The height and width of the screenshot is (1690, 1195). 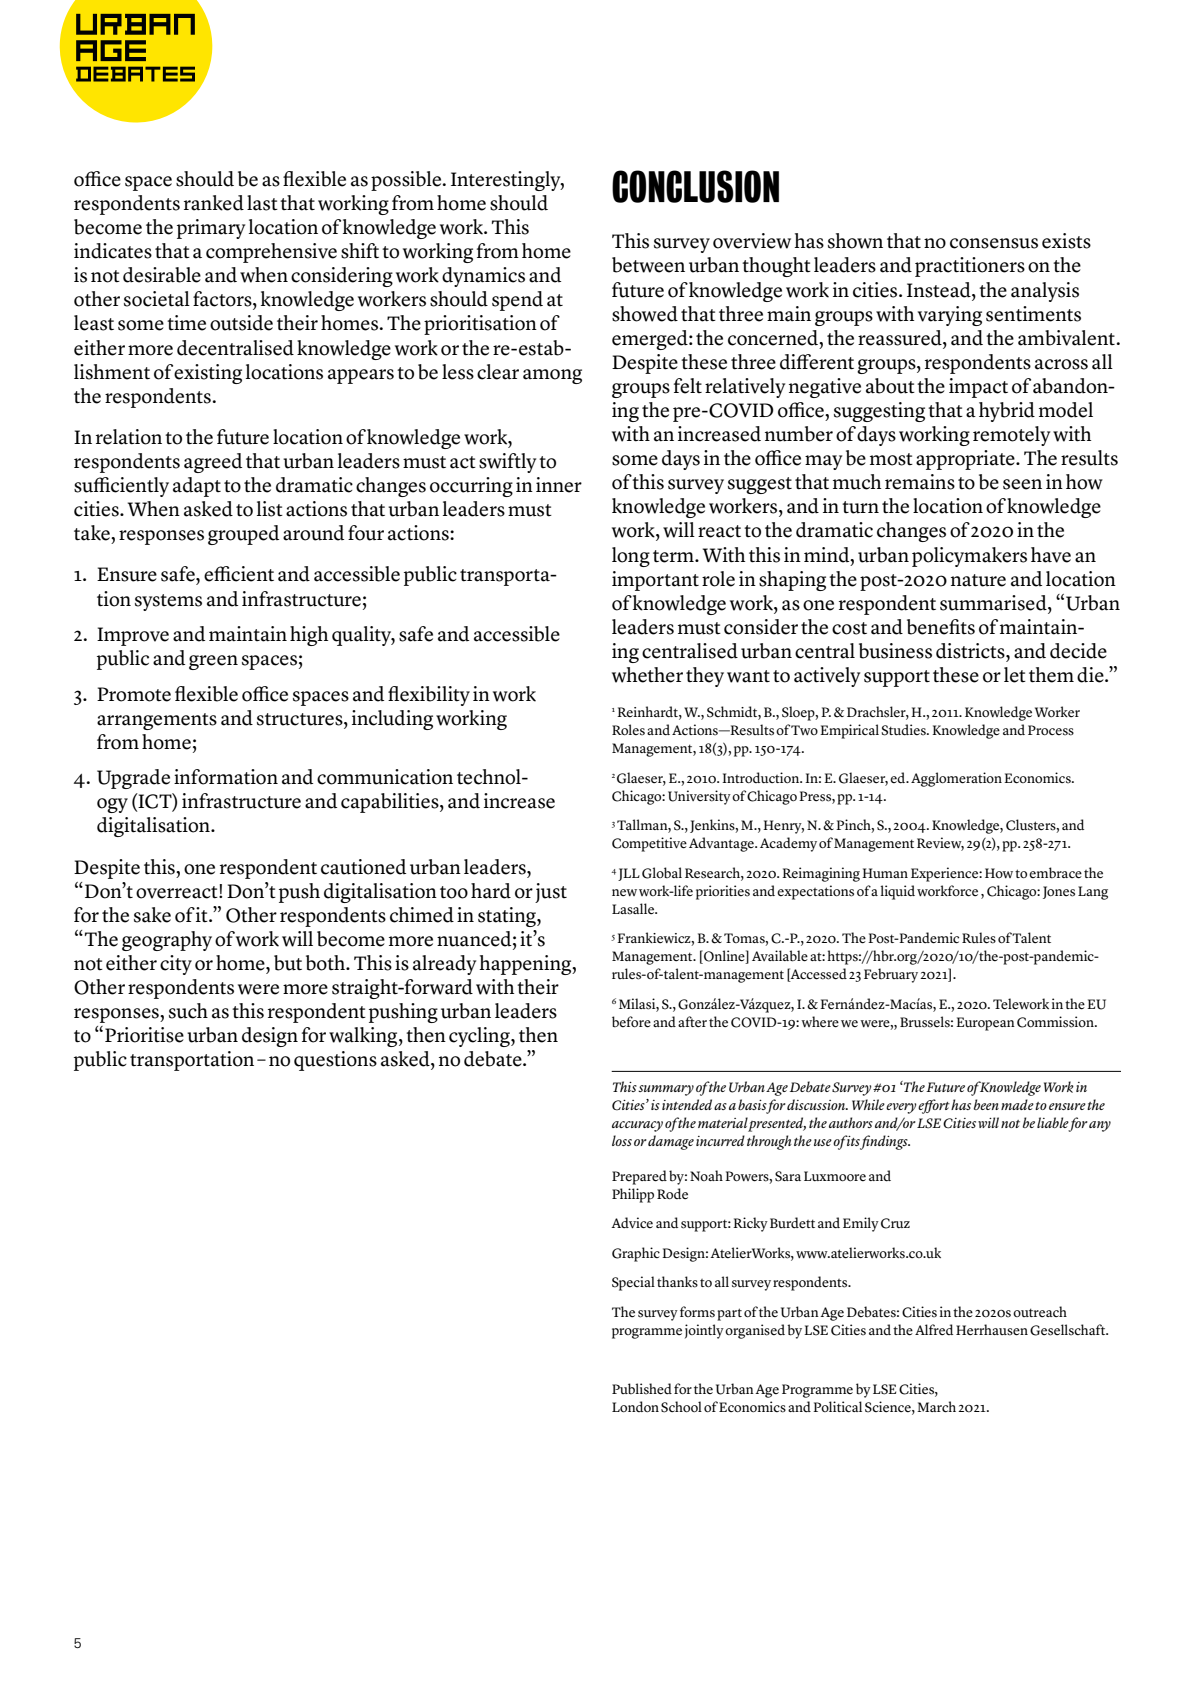 What do you see at coordinates (239, 574) in the screenshot?
I see `efficient` at bounding box center [239, 574].
